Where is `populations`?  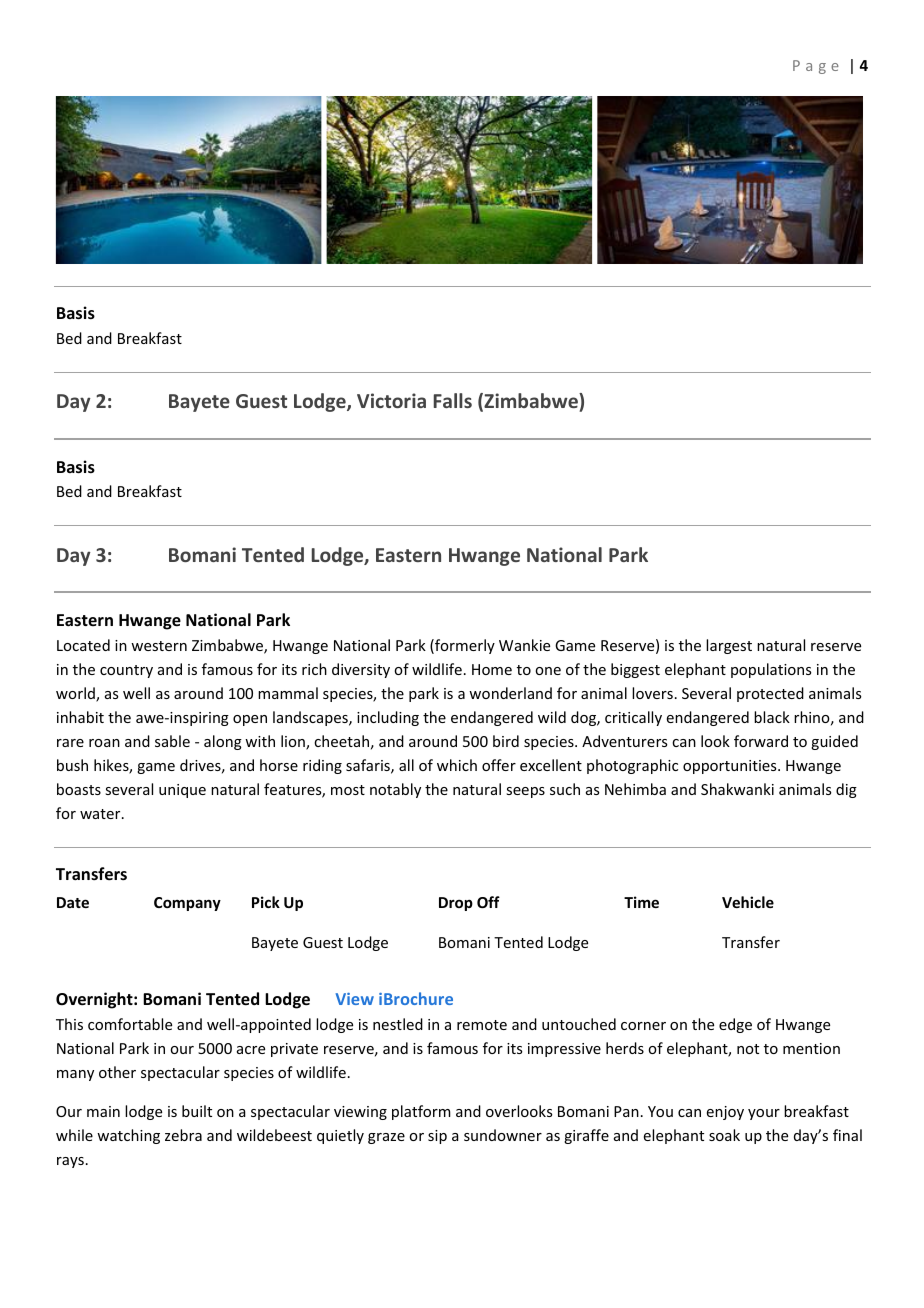
populations is located at coordinates (771, 670).
